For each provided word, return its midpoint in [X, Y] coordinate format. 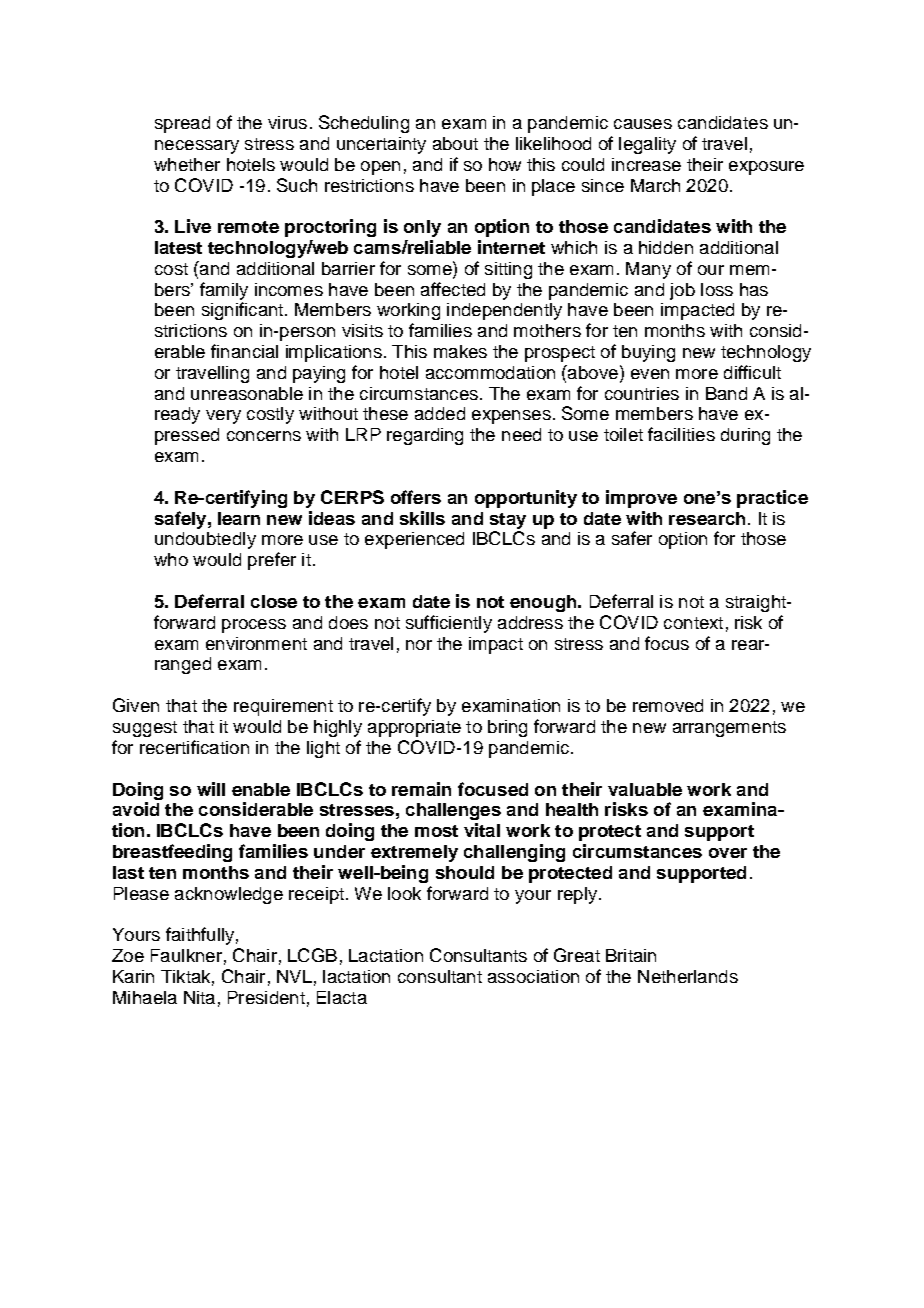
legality [647, 145]
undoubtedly [205, 540]
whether [187, 164]
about [455, 143]
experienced [414, 540]
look [404, 893]
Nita [199, 997]
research [707, 518]
